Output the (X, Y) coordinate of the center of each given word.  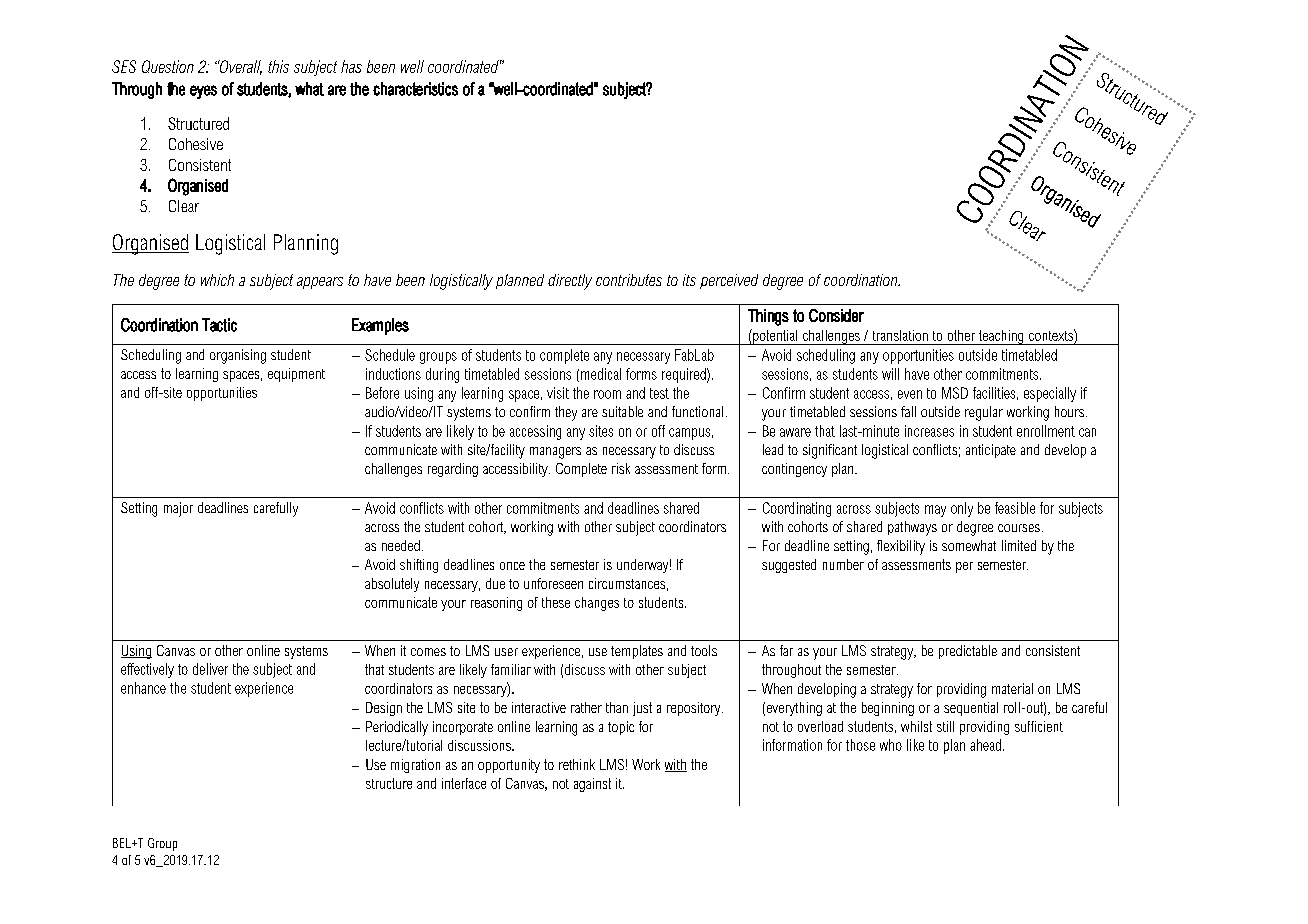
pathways (912, 528)
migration (415, 766)
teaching (1001, 337)
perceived (729, 281)
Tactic (219, 325)
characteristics (415, 89)
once (512, 566)
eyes (203, 92)
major (178, 509)
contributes (629, 280)
